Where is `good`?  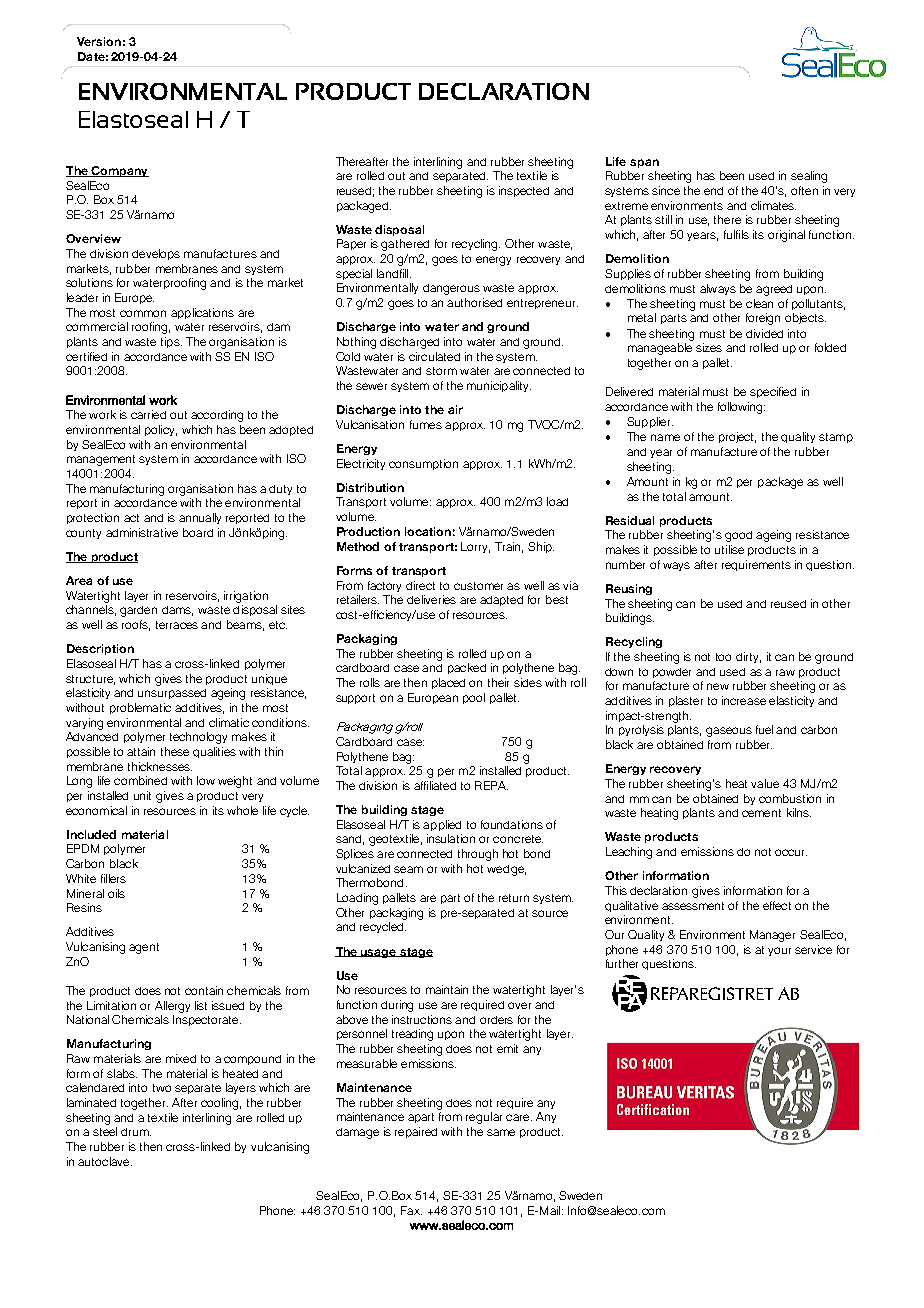 good is located at coordinates (738, 536).
